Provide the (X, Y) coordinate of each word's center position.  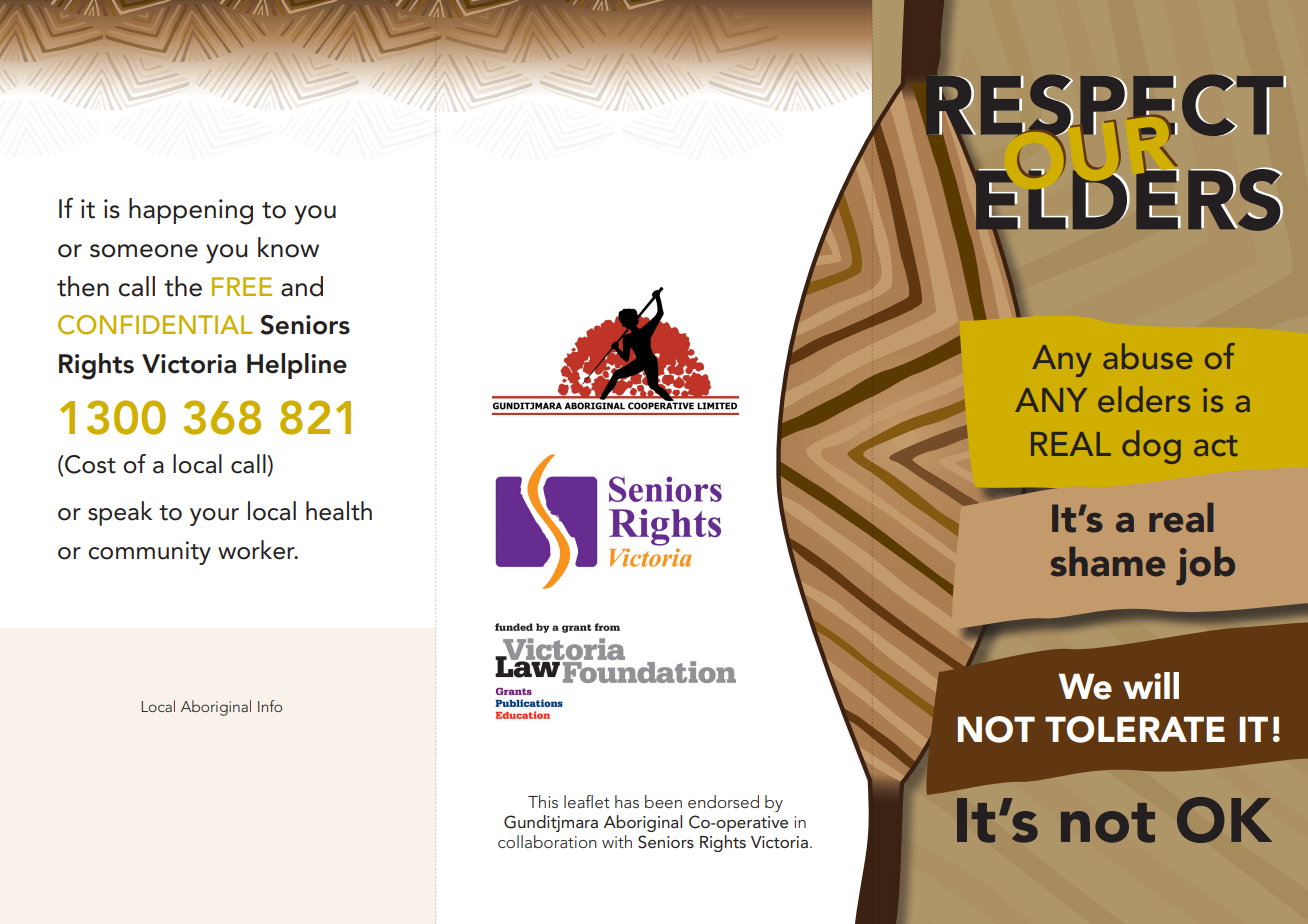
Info (270, 706)
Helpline (297, 366)
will (1151, 685)
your (214, 517)
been (663, 801)
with (617, 841)
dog (1151, 447)
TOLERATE (1135, 729)
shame (1108, 562)
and (302, 286)
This (543, 801)
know (288, 247)
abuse (1148, 356)
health (339, 511)
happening (191, 211)
